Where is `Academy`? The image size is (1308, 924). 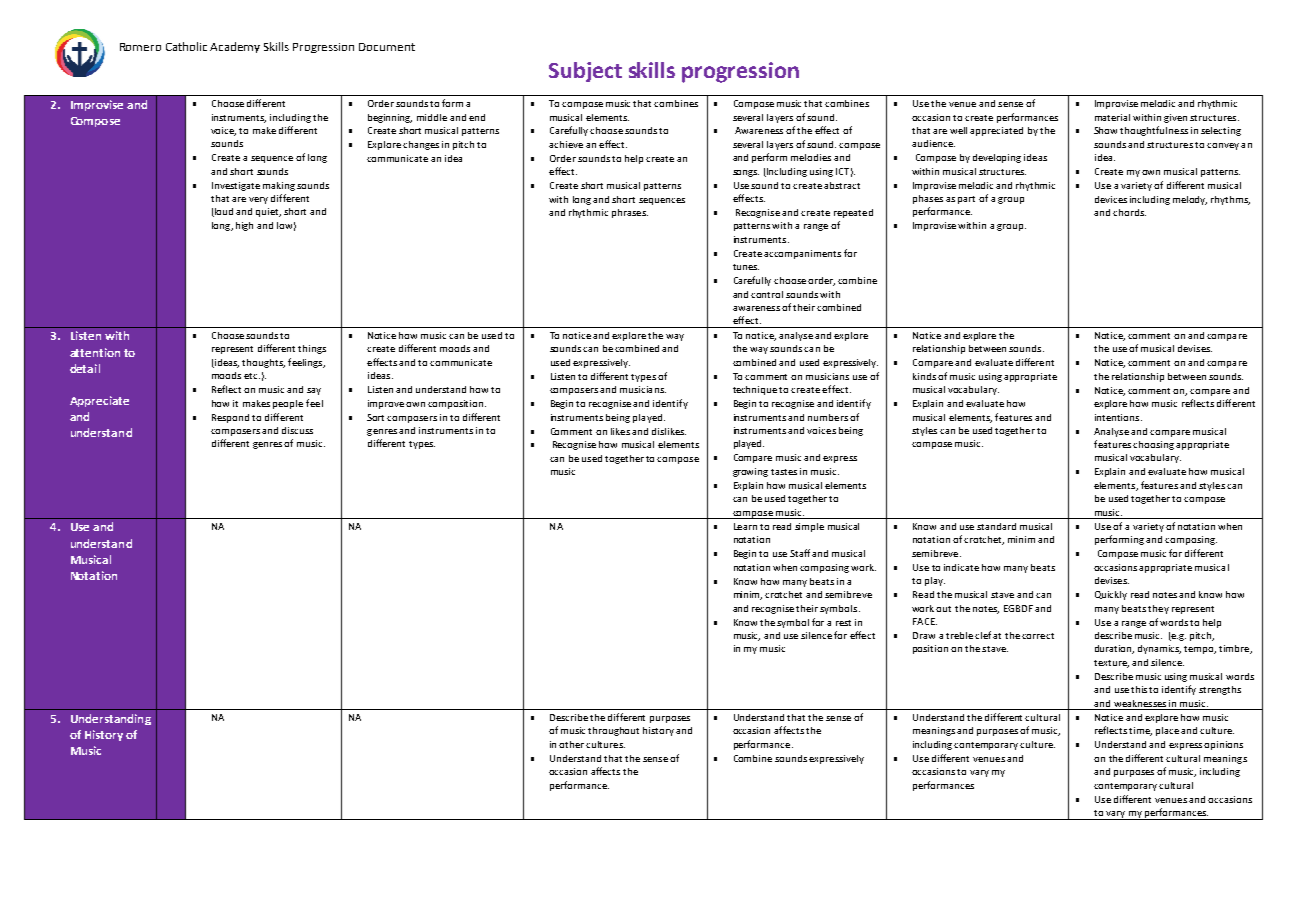
Academy is located at coordinates (235, 47).
